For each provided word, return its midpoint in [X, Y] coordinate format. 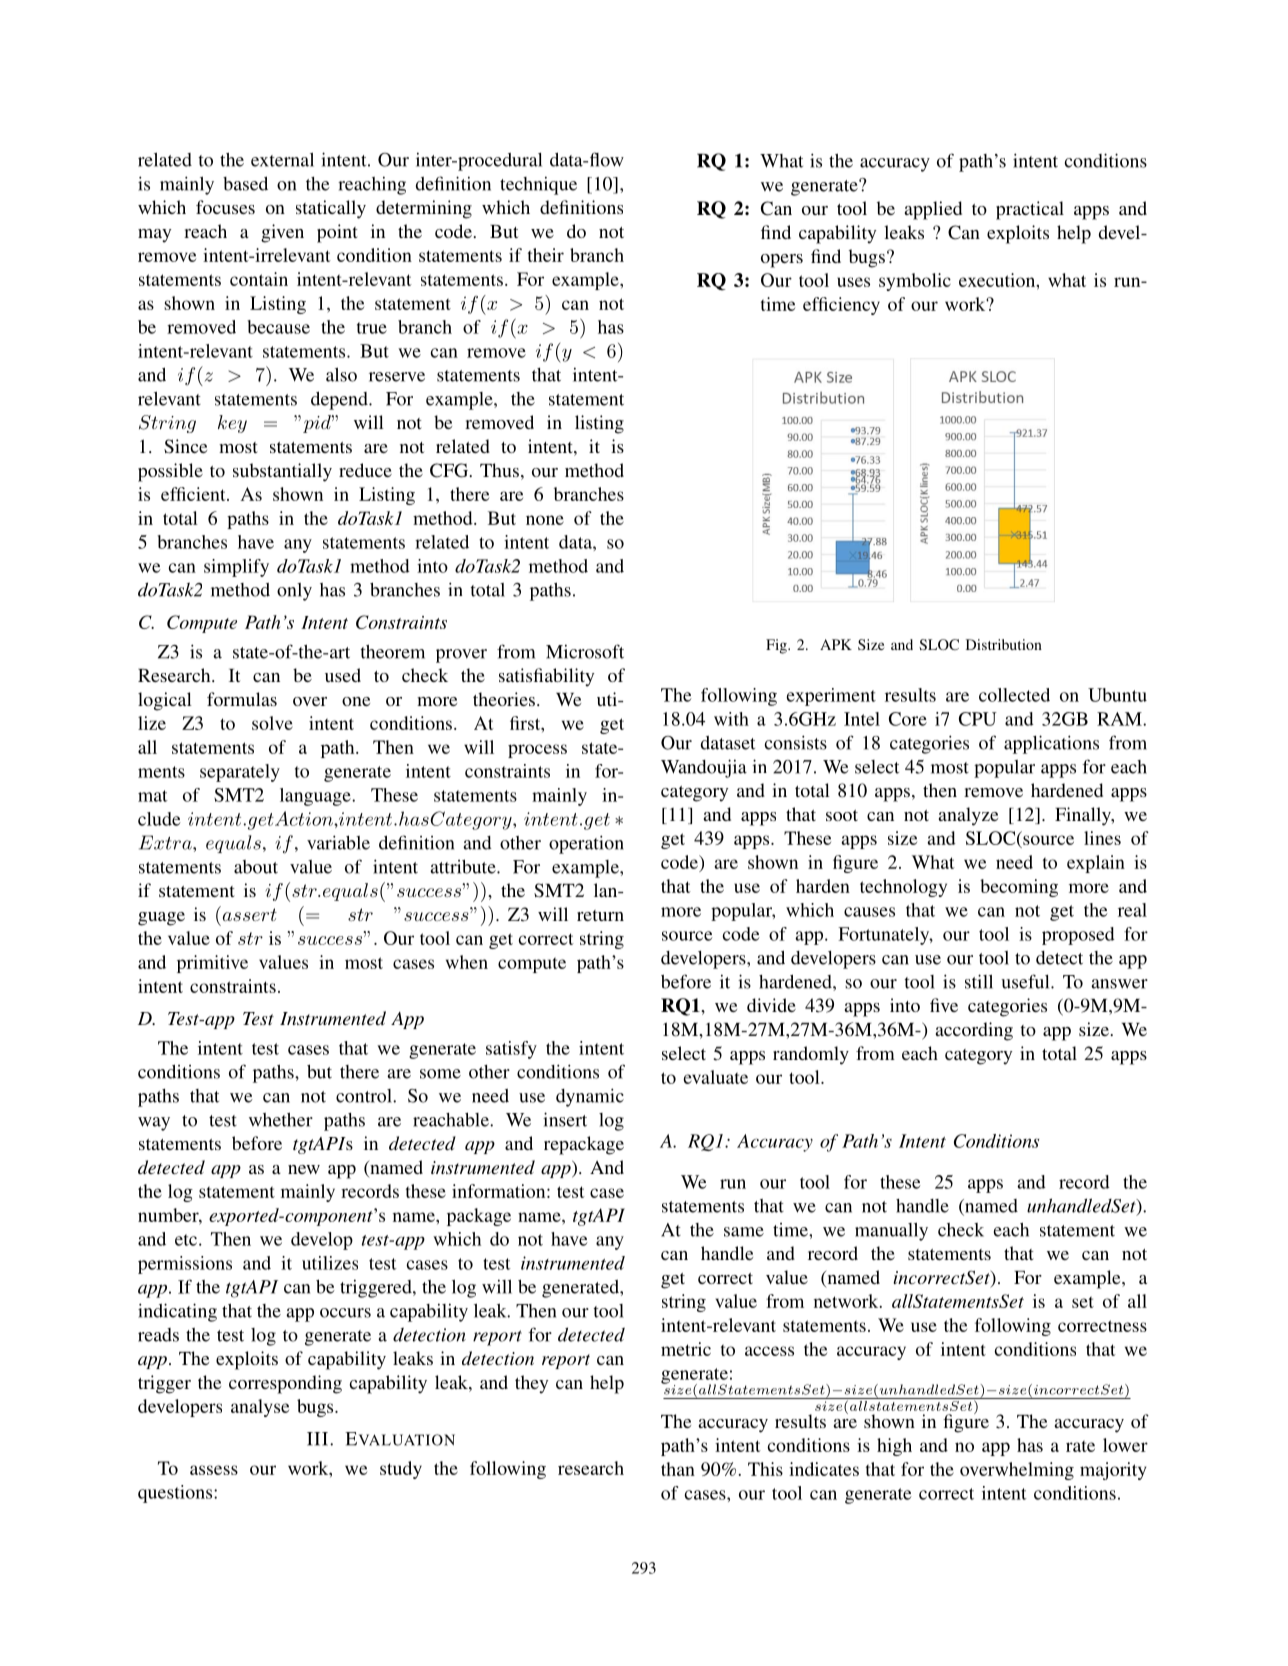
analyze [968, 816]
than [678, 1469]
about [256, 867]
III [317, 1439]
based [245, 183]
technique [538, 185]
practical [1030, 210]
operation [586, 844]
